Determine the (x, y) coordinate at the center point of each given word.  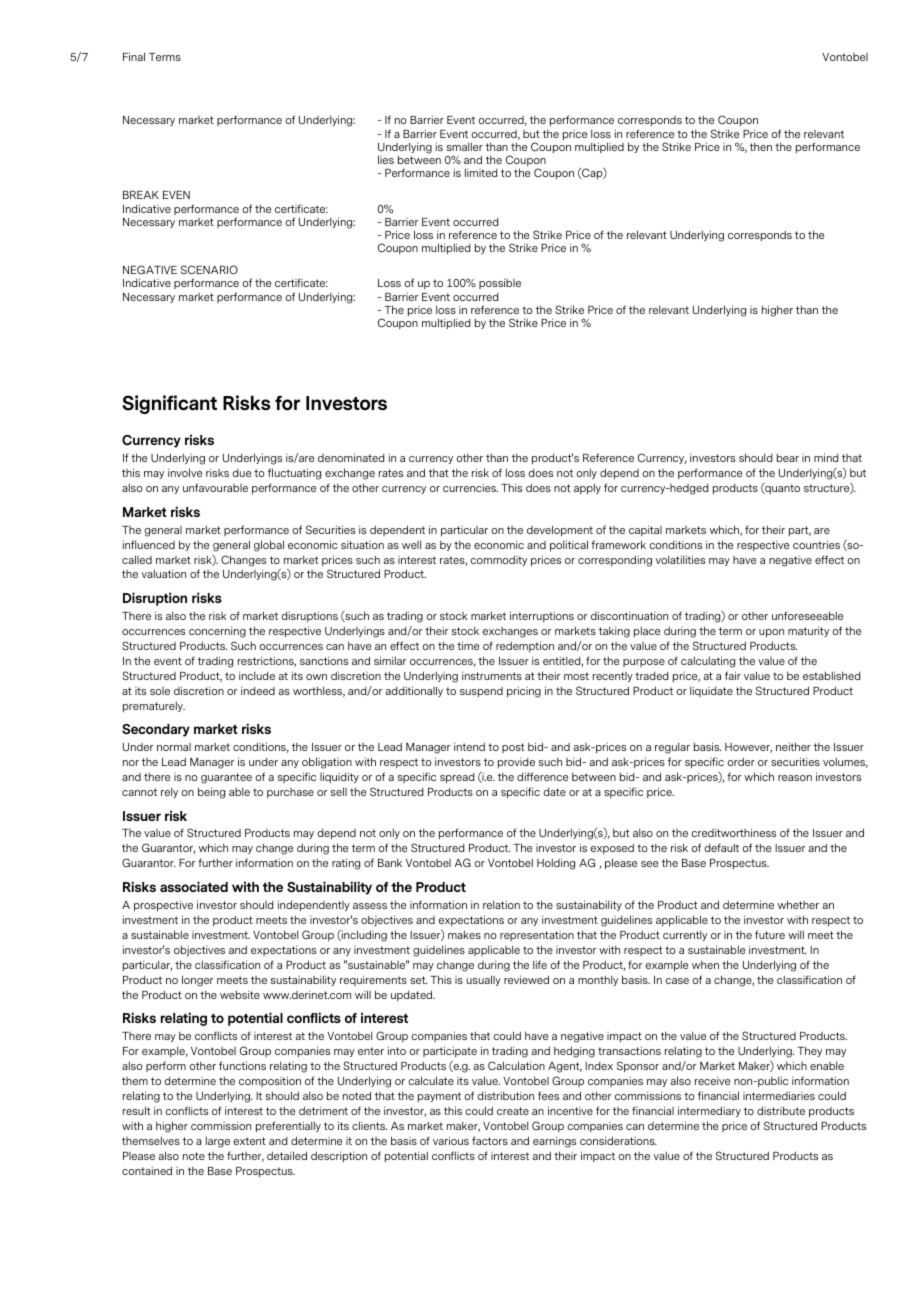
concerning (217, 632)
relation (501, 904)
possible (500, 283)
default (722, 847)
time (468, 645)
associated (194, 886)
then (761, 147)
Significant (169, 404)
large (218, 1142)
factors (490, 1140)
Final (134, 56)
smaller (465, 147)
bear (788, 458)
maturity (808, 631)
